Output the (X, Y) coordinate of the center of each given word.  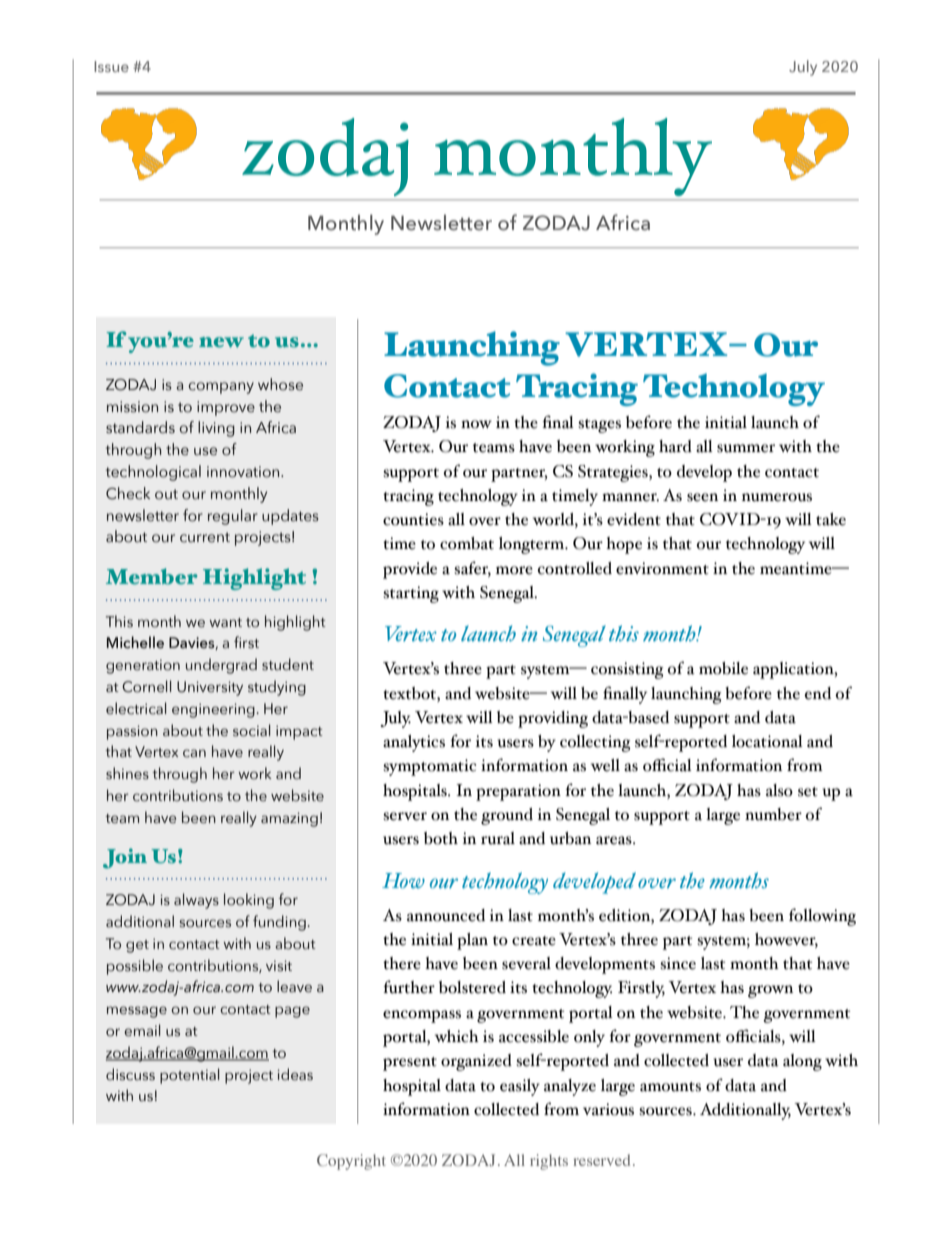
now (476, 424)
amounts (670, 1087)
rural (498, 838)
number (773, 814)
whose (280, 384)
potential (189, 1076)
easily (520, 1087)
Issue (111, 66)
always (196, 901)
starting (411, 594)
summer (746, 448)
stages (599, 426)
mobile (723, 668)
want (225, 622)
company (221, 388)
